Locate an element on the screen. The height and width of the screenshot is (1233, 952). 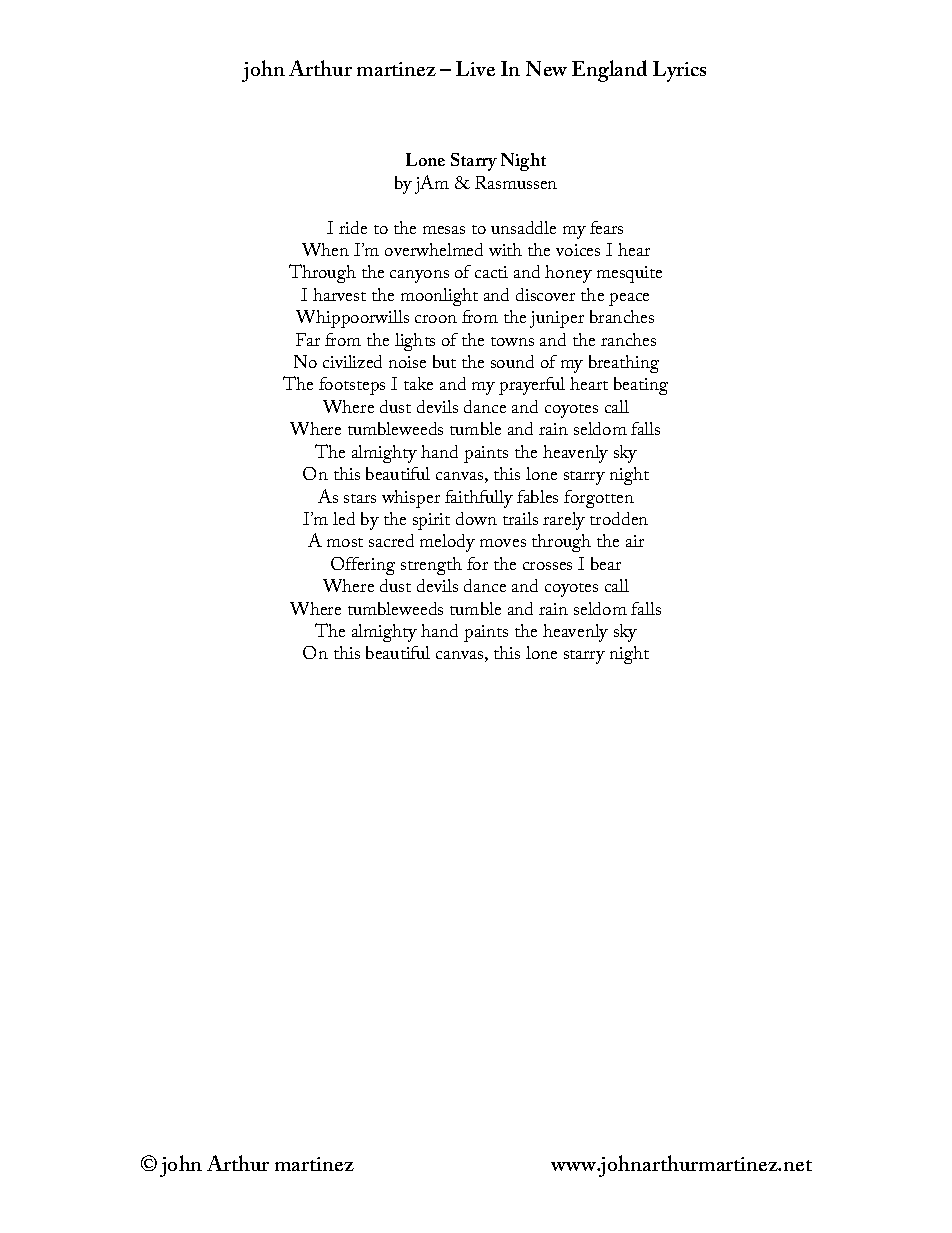
peace is located at coordinates (629, 299).
